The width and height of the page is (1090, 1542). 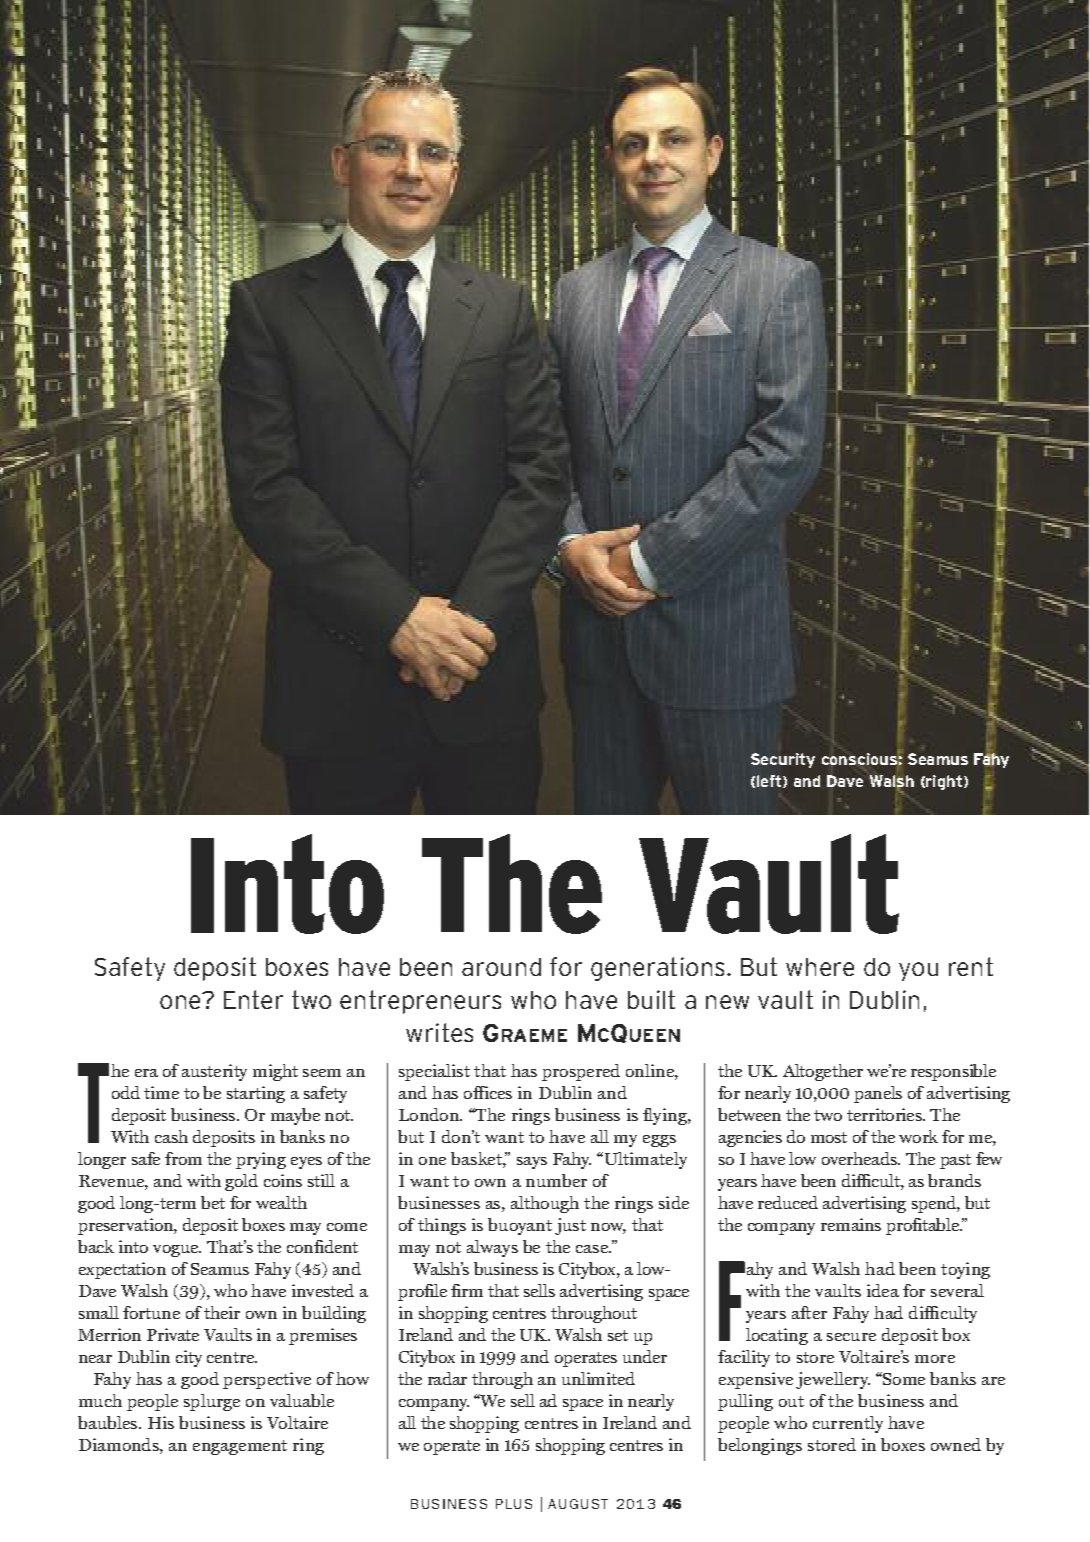 What do you see at coordinates (651, 999) in the page?
I see `built` at bounding box center [651, 999].
